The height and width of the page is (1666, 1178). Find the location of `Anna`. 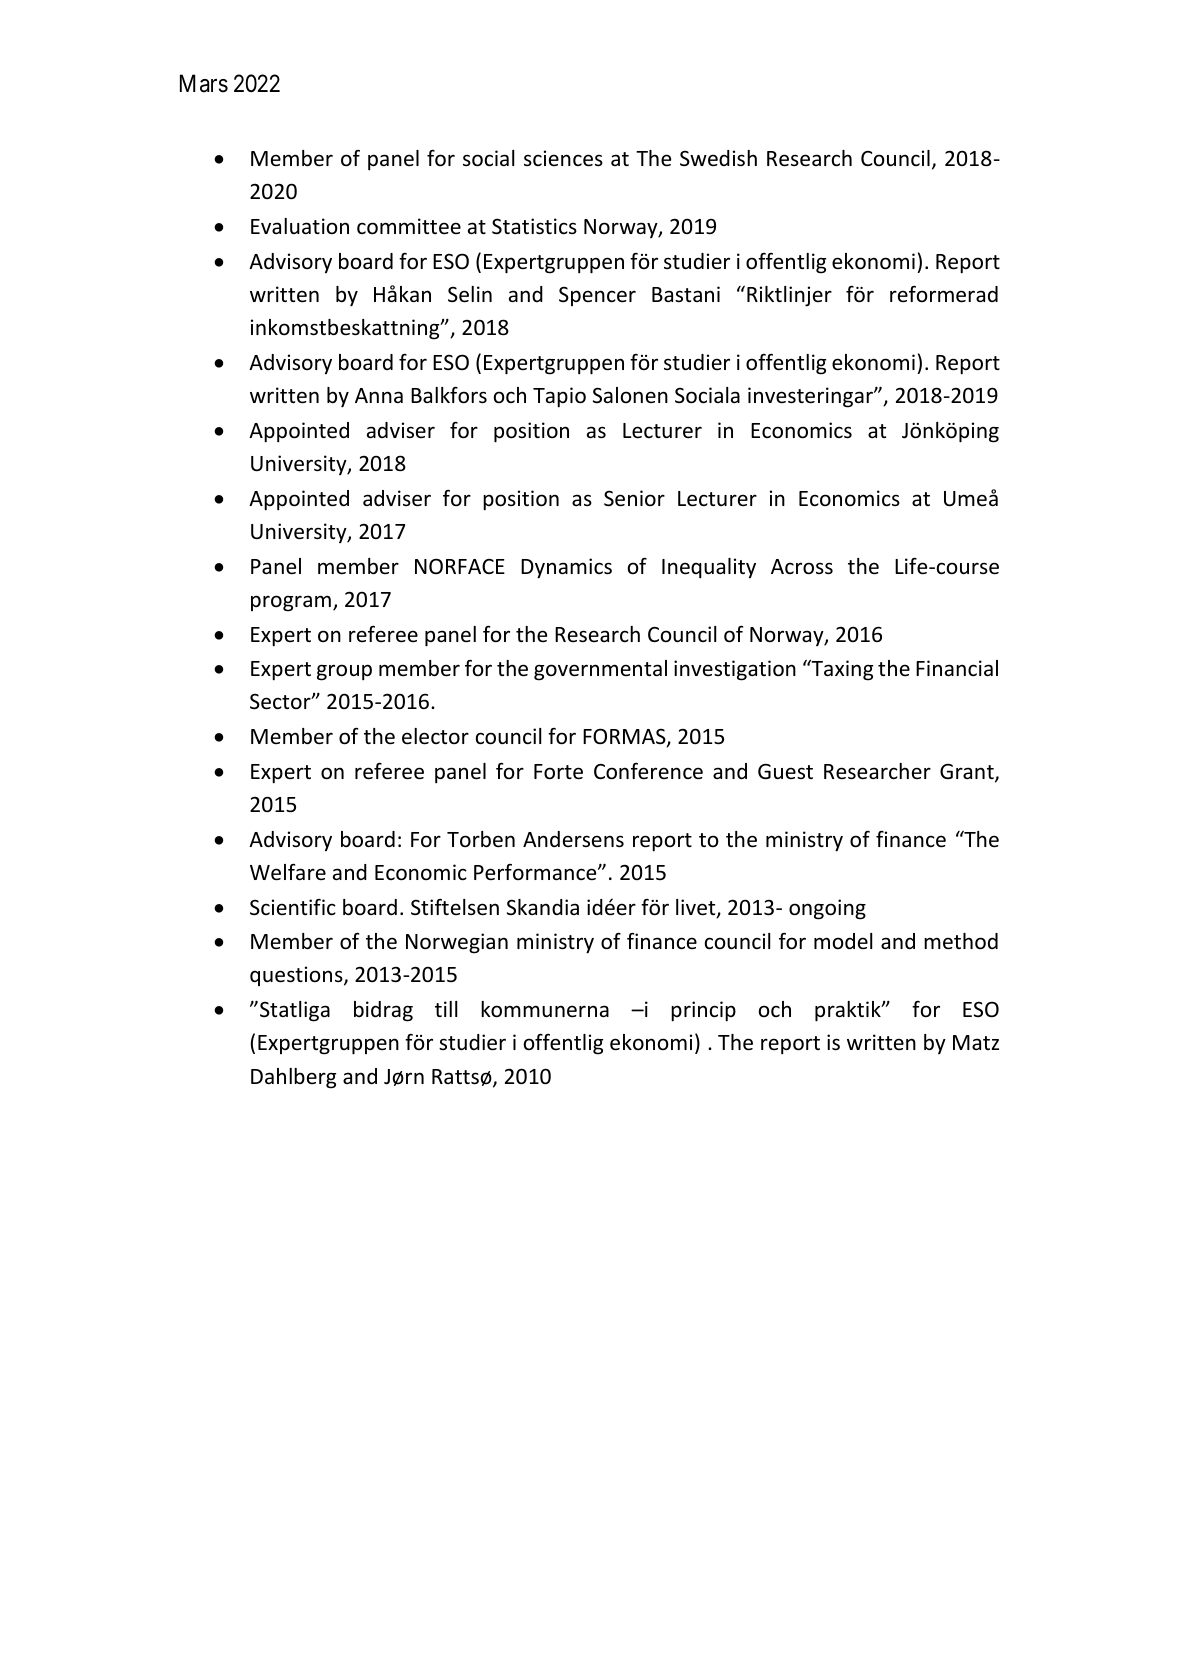

Anna is located at coordinates (379, 395).
